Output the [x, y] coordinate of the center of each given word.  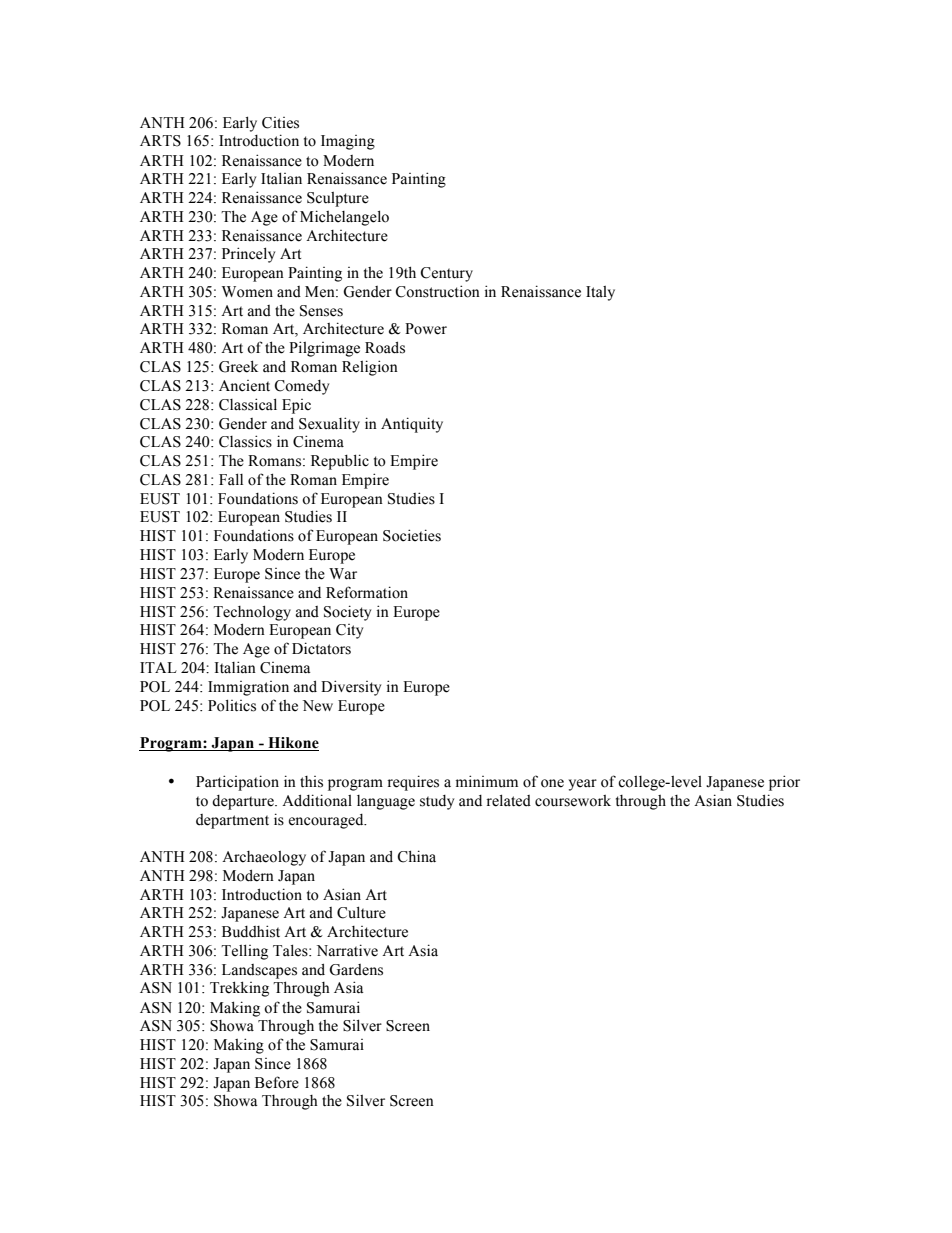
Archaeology [264, 858]
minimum [487, 781]
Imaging [348, 142]
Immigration [248, 688]
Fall [231, 479]
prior [784, 783]
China [416, 856]
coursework [573, 801]
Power [426, 329]
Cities [280, 123]
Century [446, 274]
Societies [412, 535]
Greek [238, 366]
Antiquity [412, 425]
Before [277, 1082]
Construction [437, 291]
